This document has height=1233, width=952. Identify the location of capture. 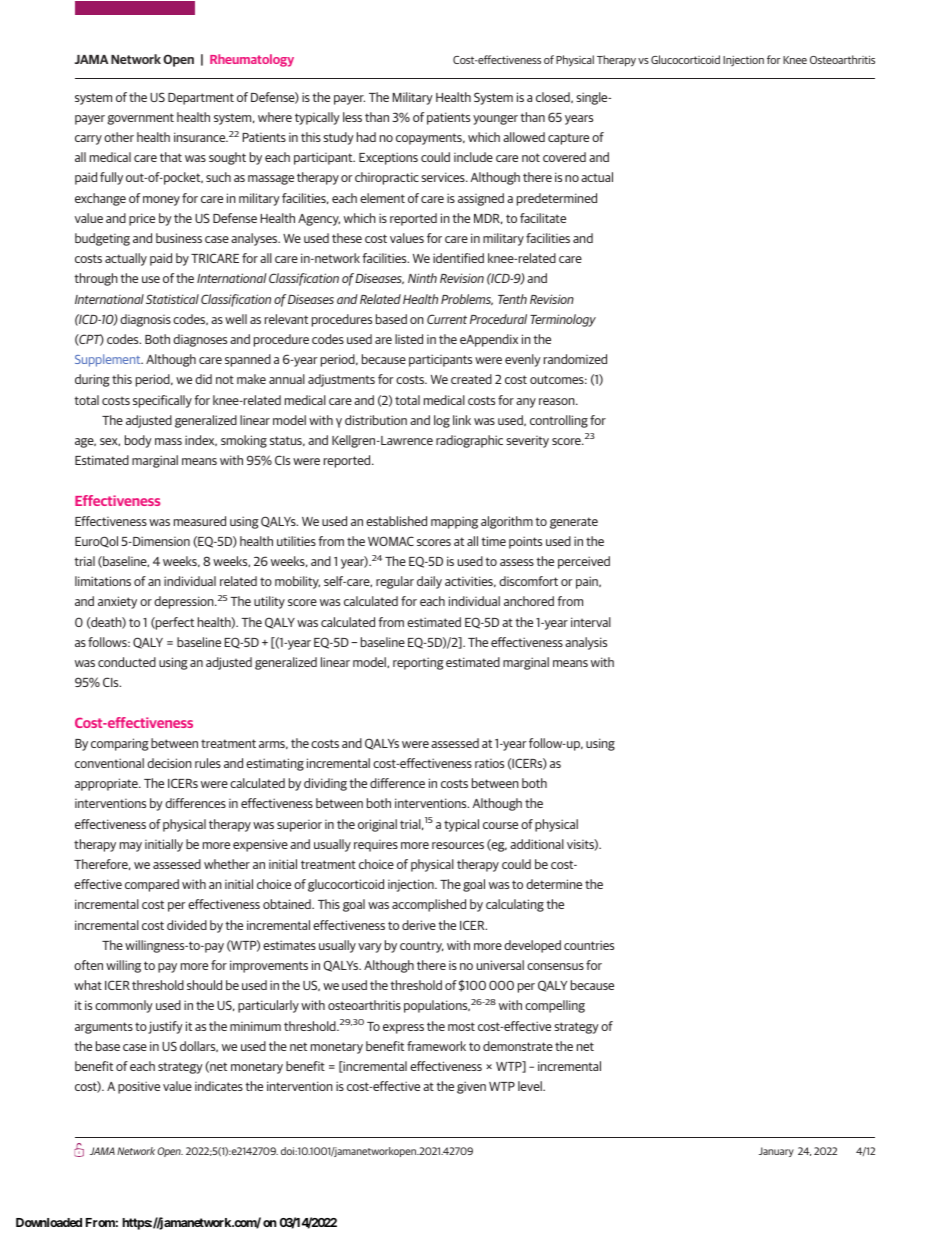
(568, 139).
